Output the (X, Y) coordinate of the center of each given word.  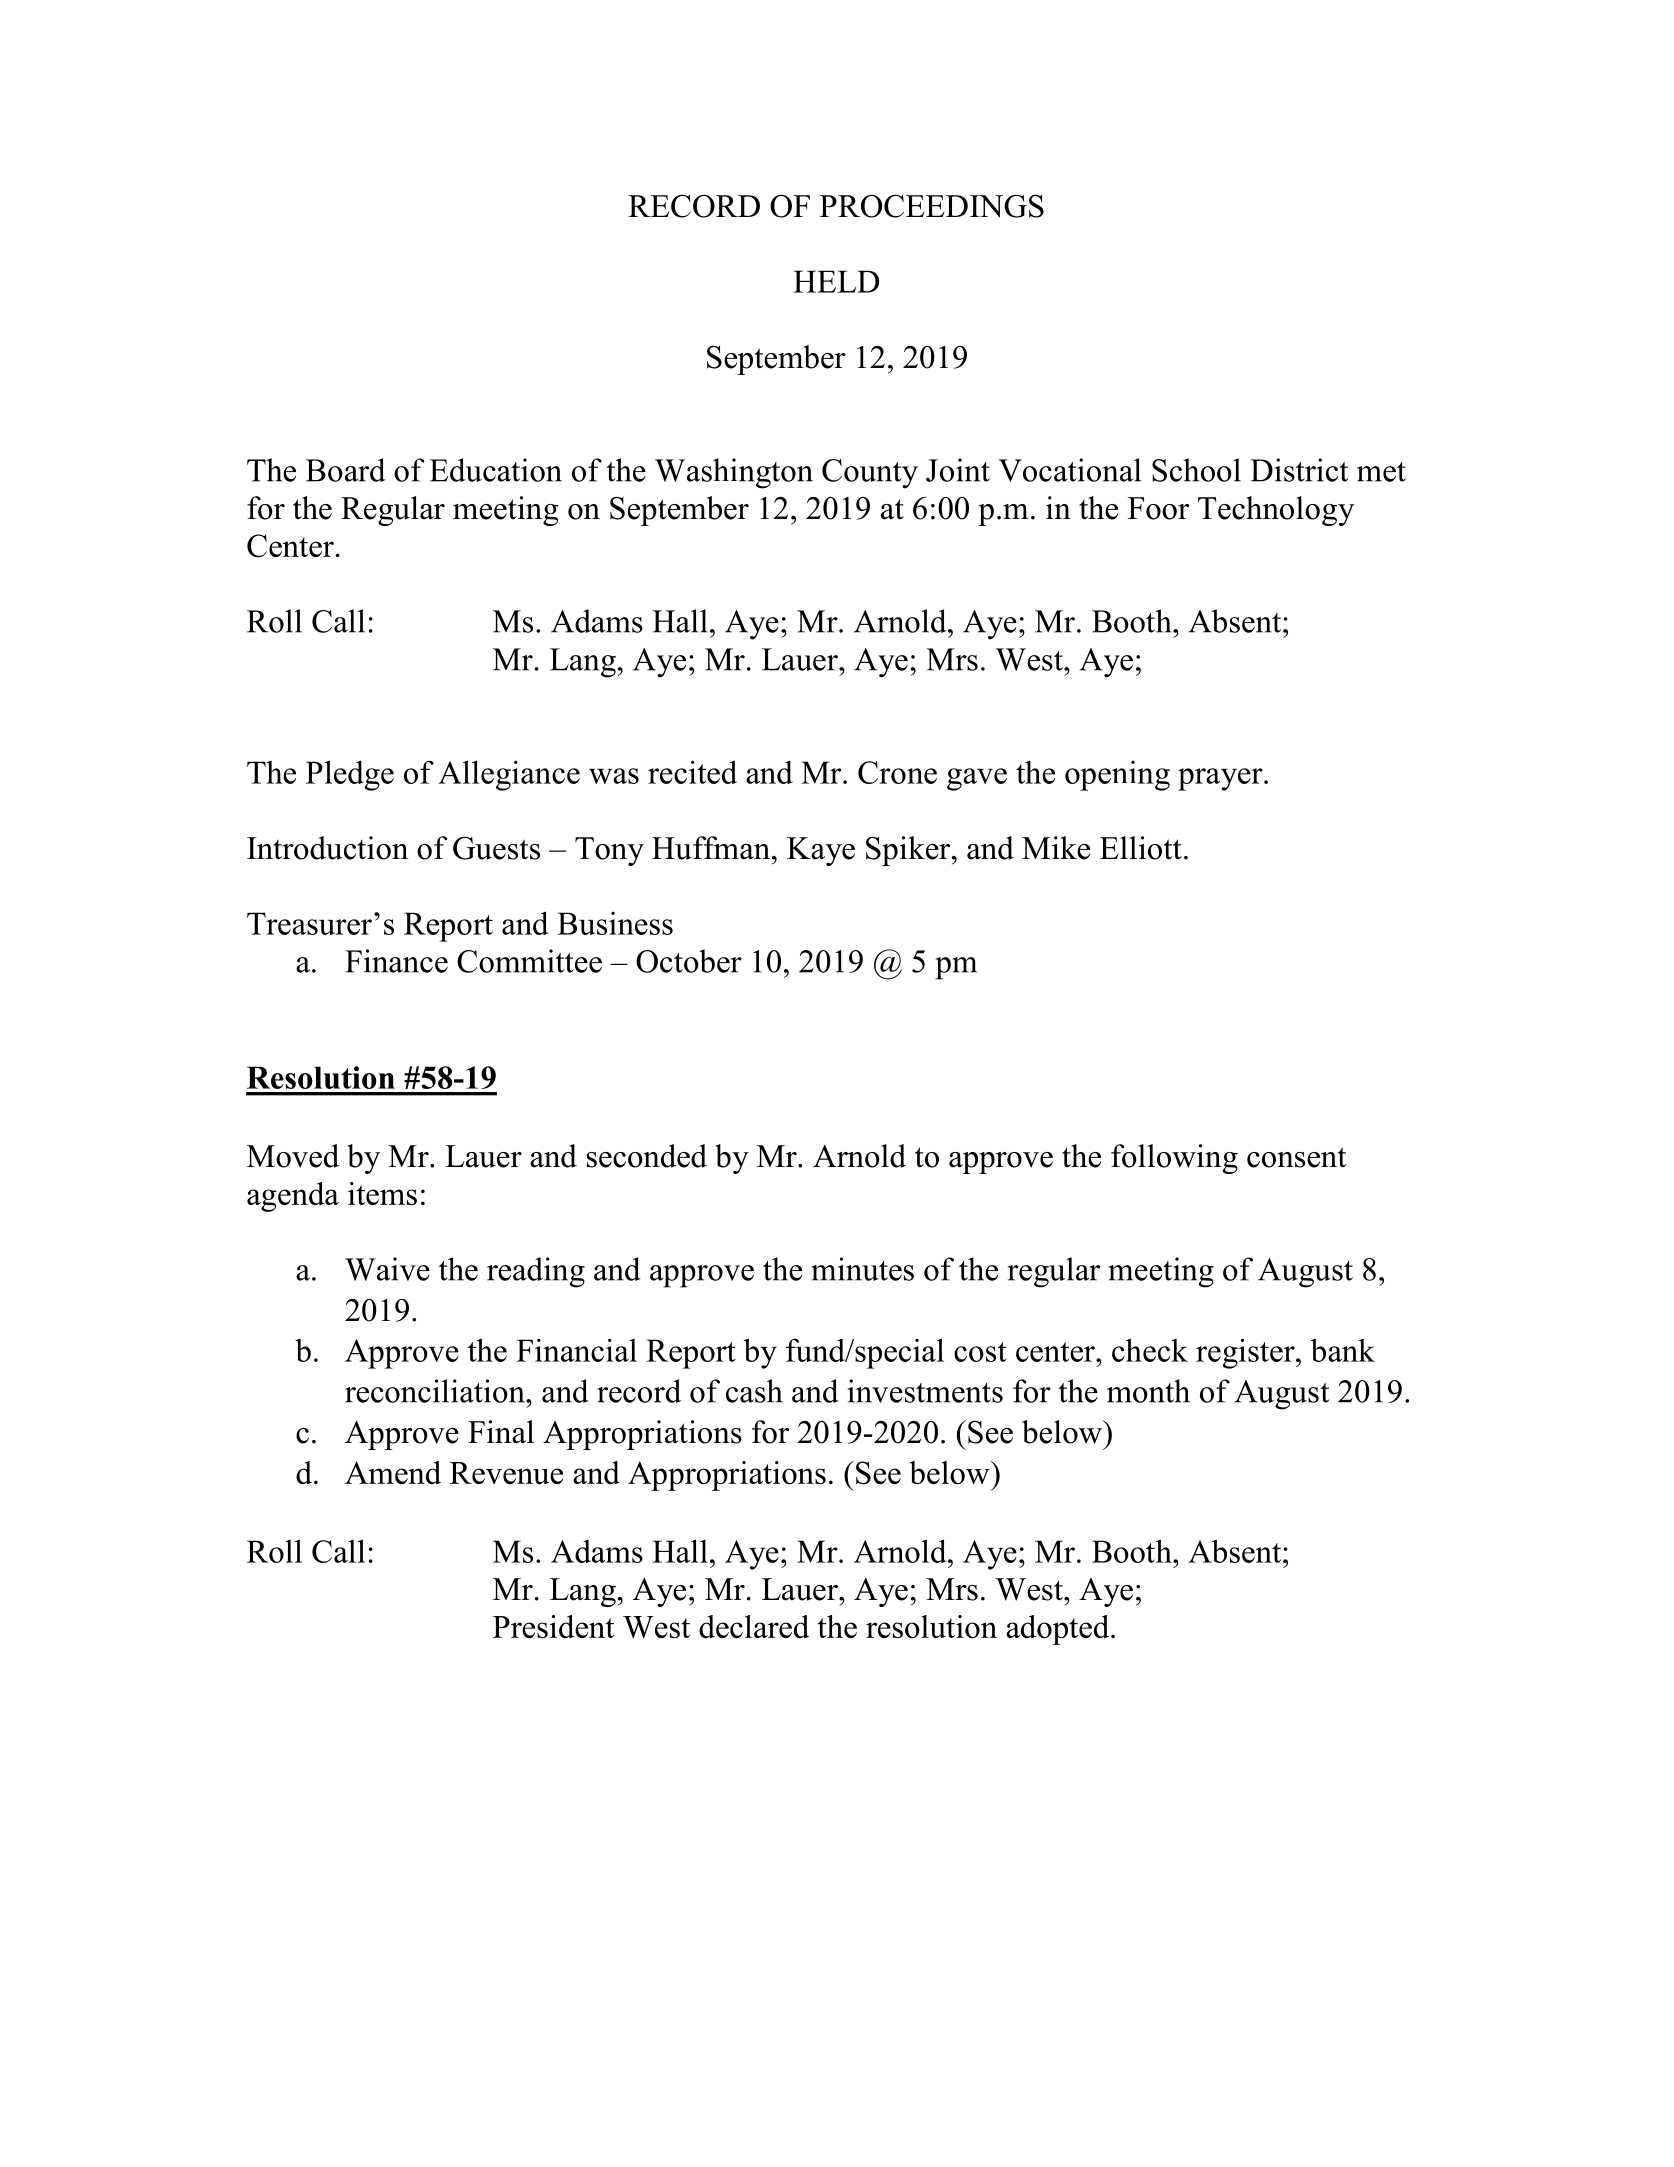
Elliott (1141, 848)
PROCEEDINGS (932, 206)
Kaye (821, 851)
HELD (836, 281)
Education (496, 470)
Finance (396, 961)
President (553, 1626)
